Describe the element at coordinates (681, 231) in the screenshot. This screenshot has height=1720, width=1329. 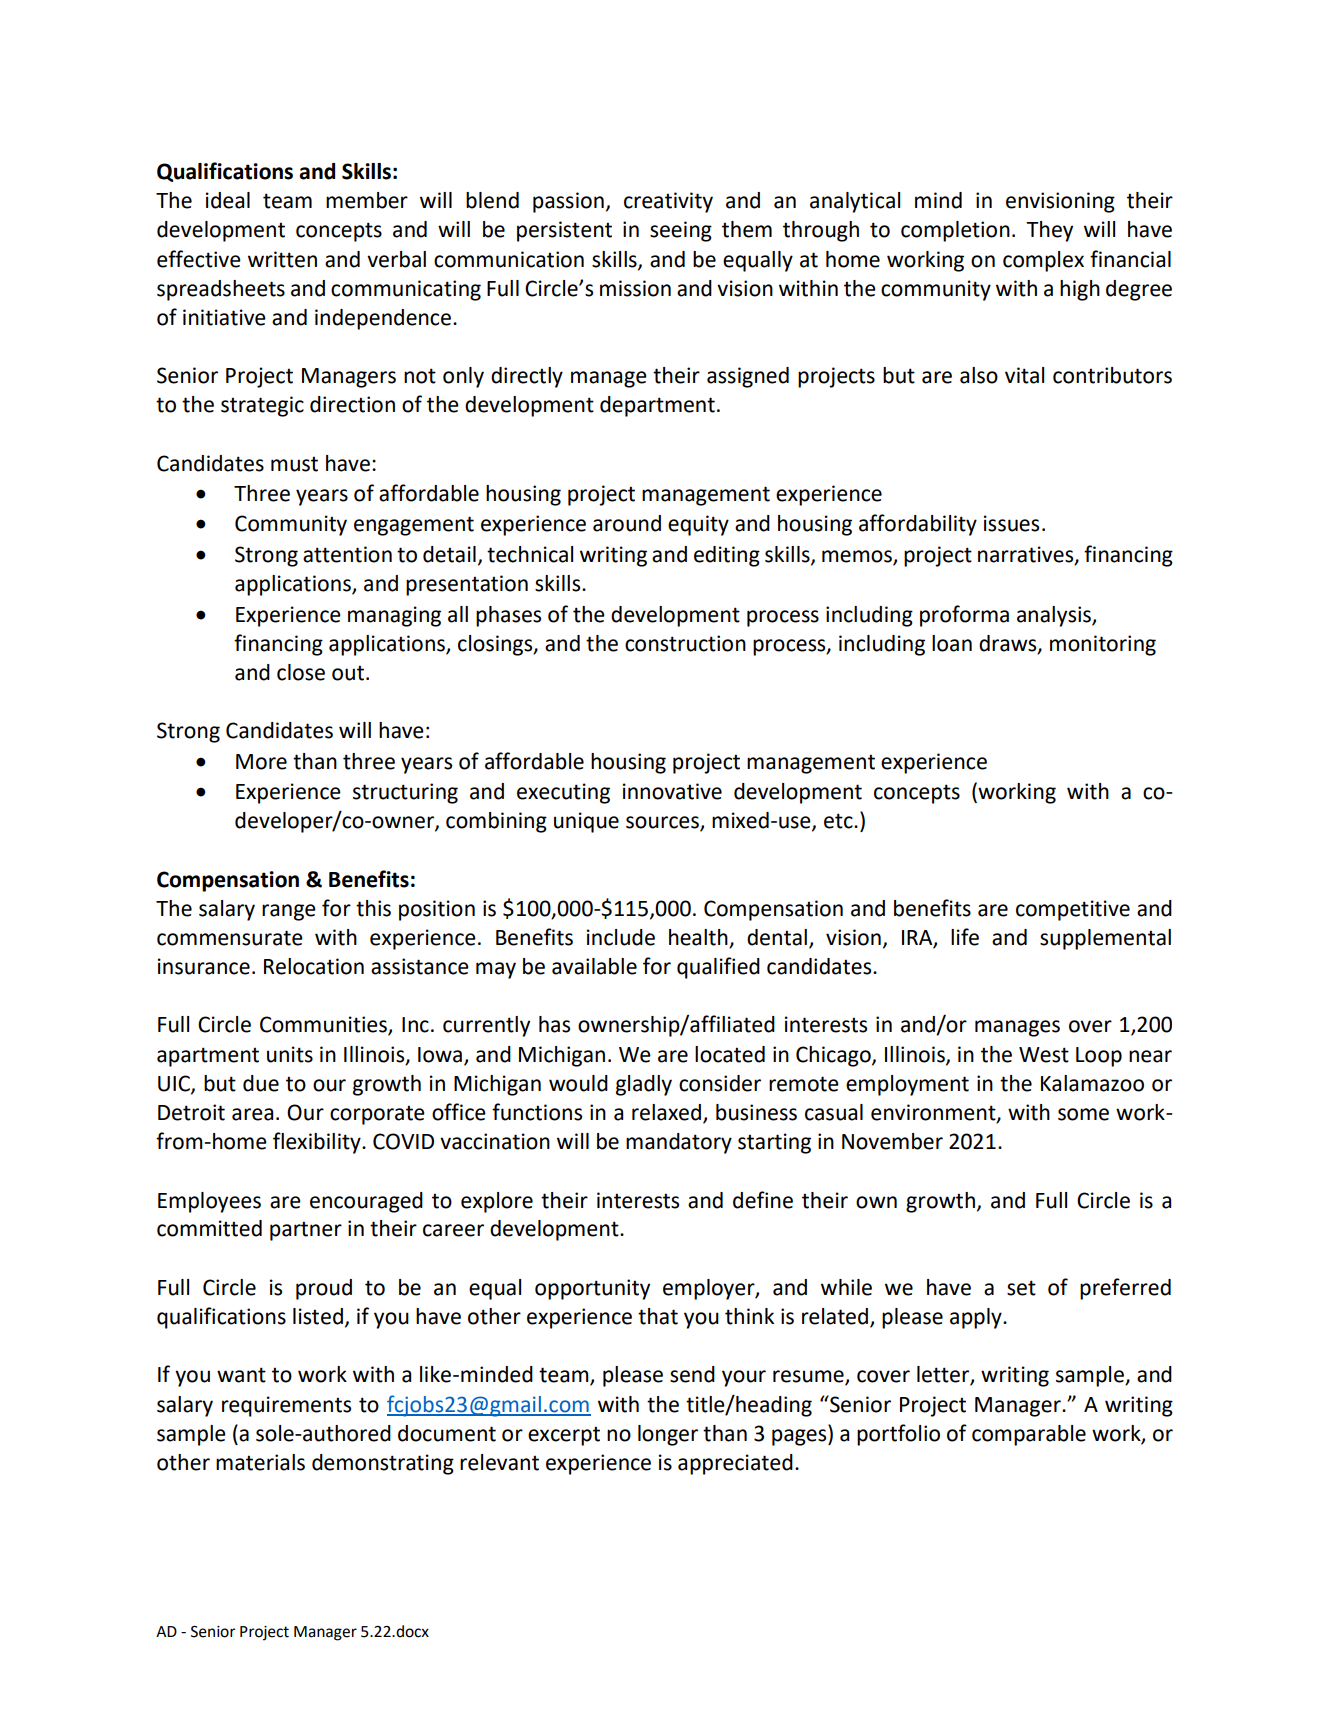
I see `seeing` at that location.
